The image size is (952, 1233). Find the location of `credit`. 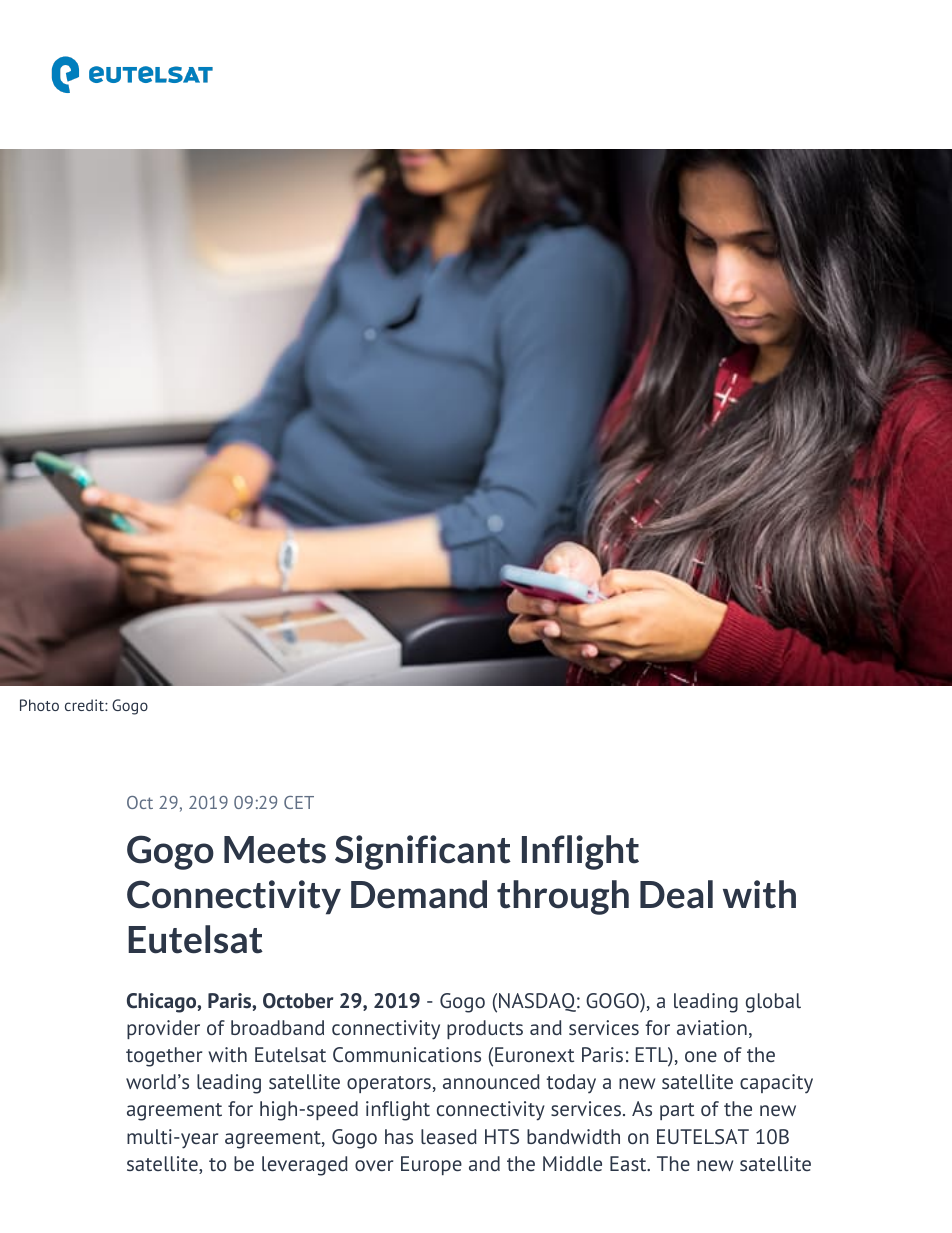

credit is located at coordinates (85, 705).
